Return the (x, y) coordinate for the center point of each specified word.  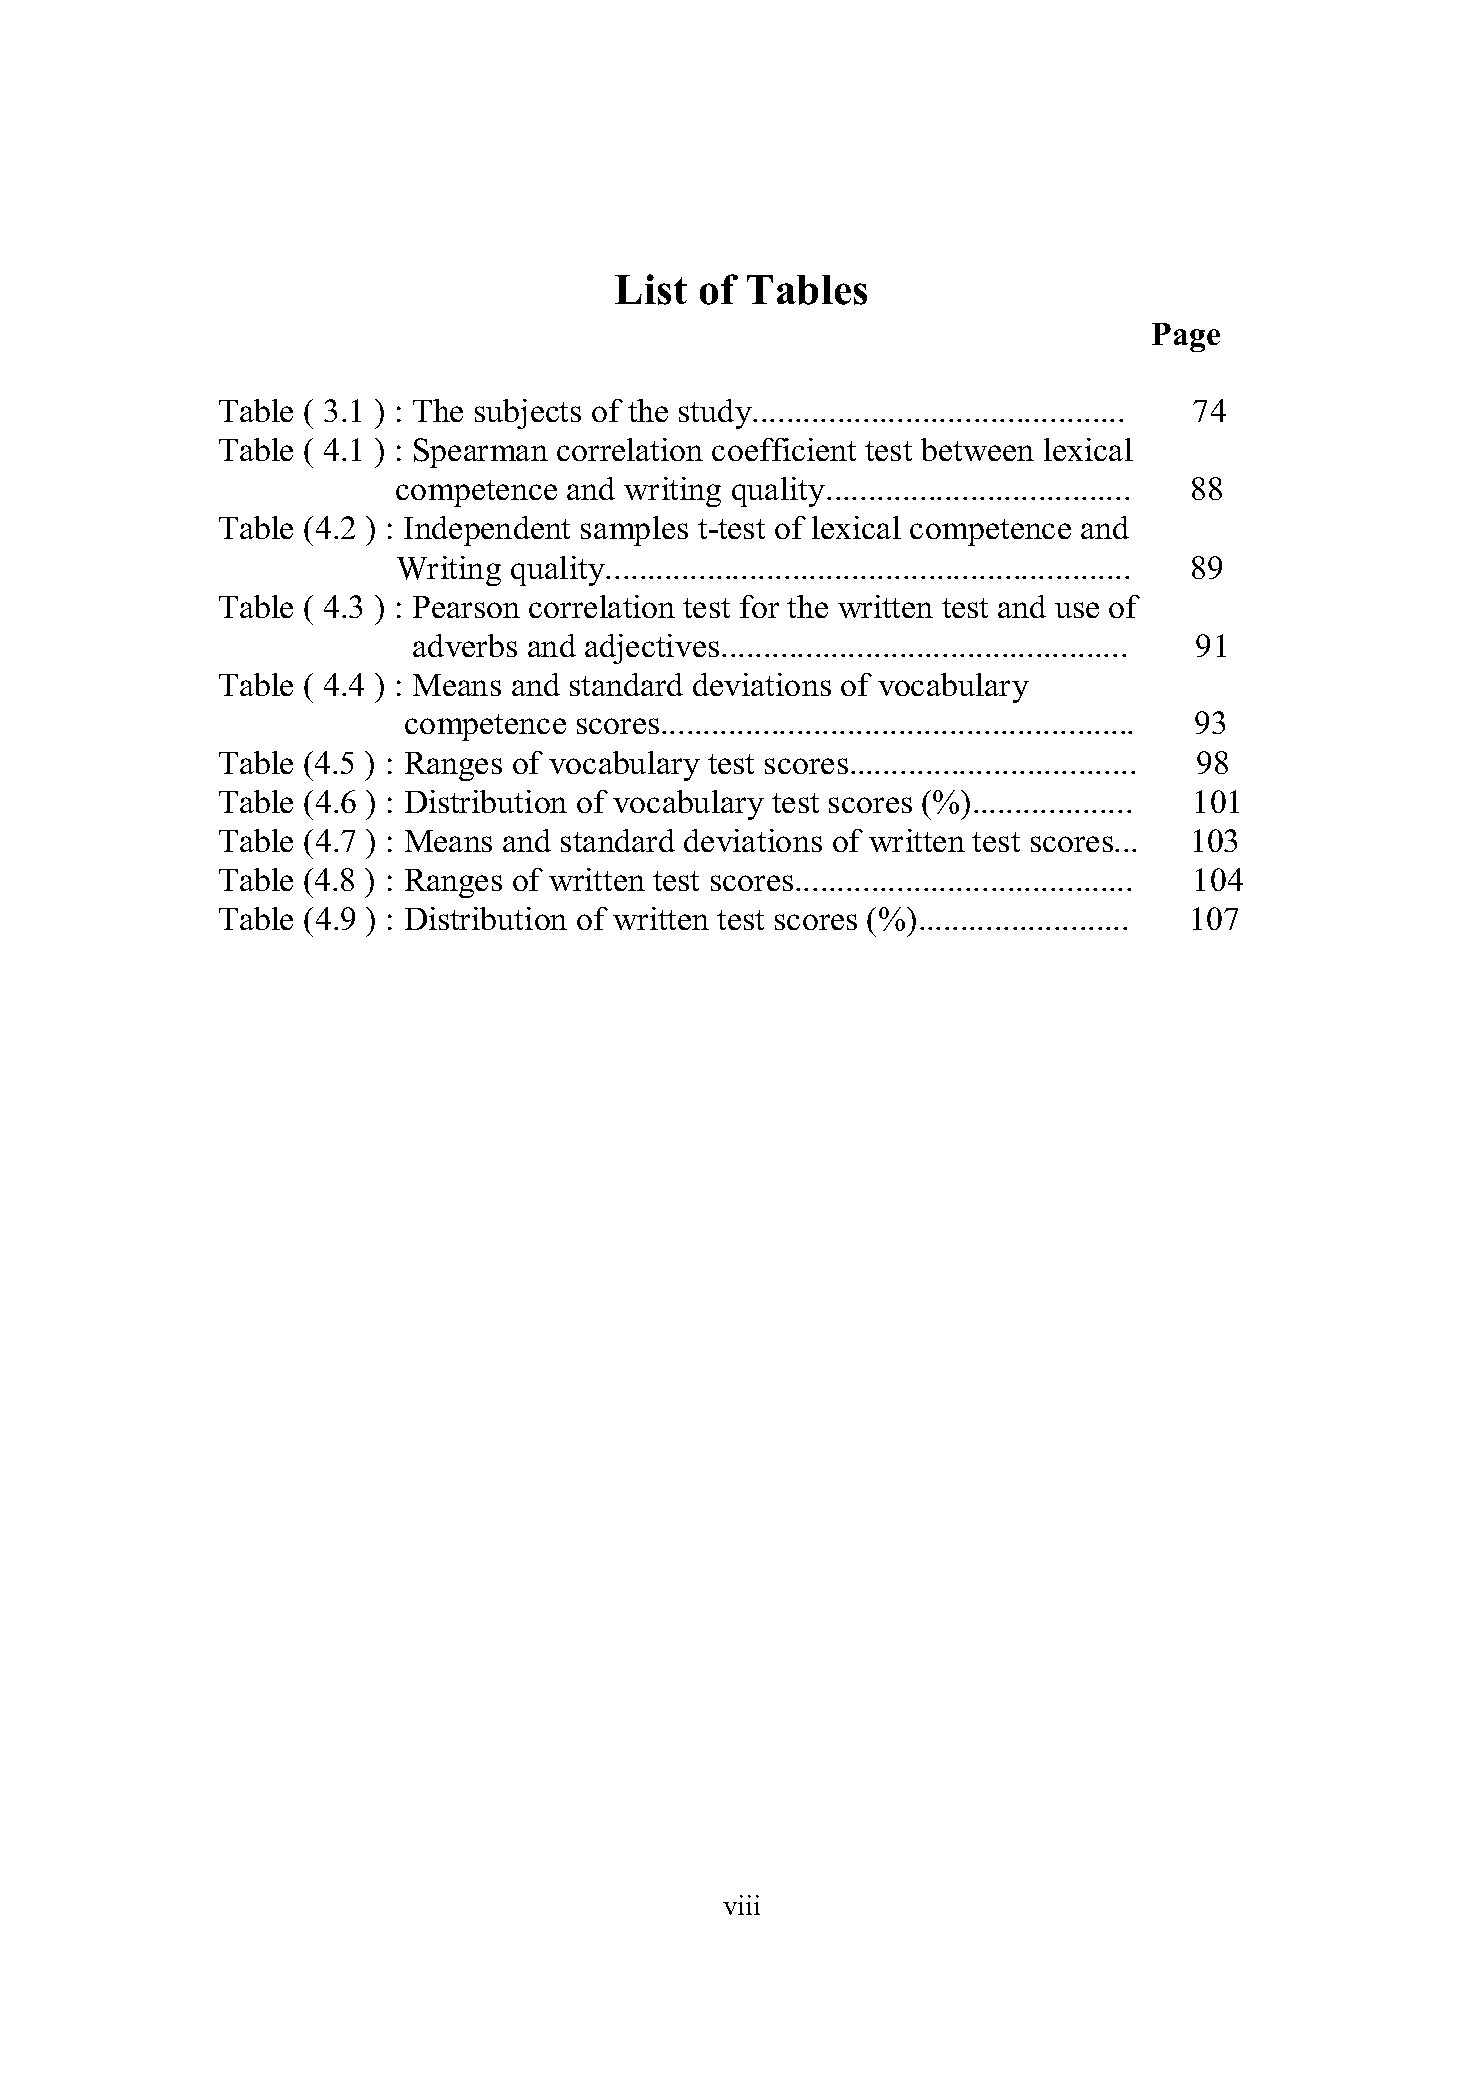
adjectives (652, 649)
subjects (528, 414)
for (759, 606)
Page (1186, 337)
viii (741, 1905)
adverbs (465, 645)
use (1077, 610)
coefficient (784, 449)
